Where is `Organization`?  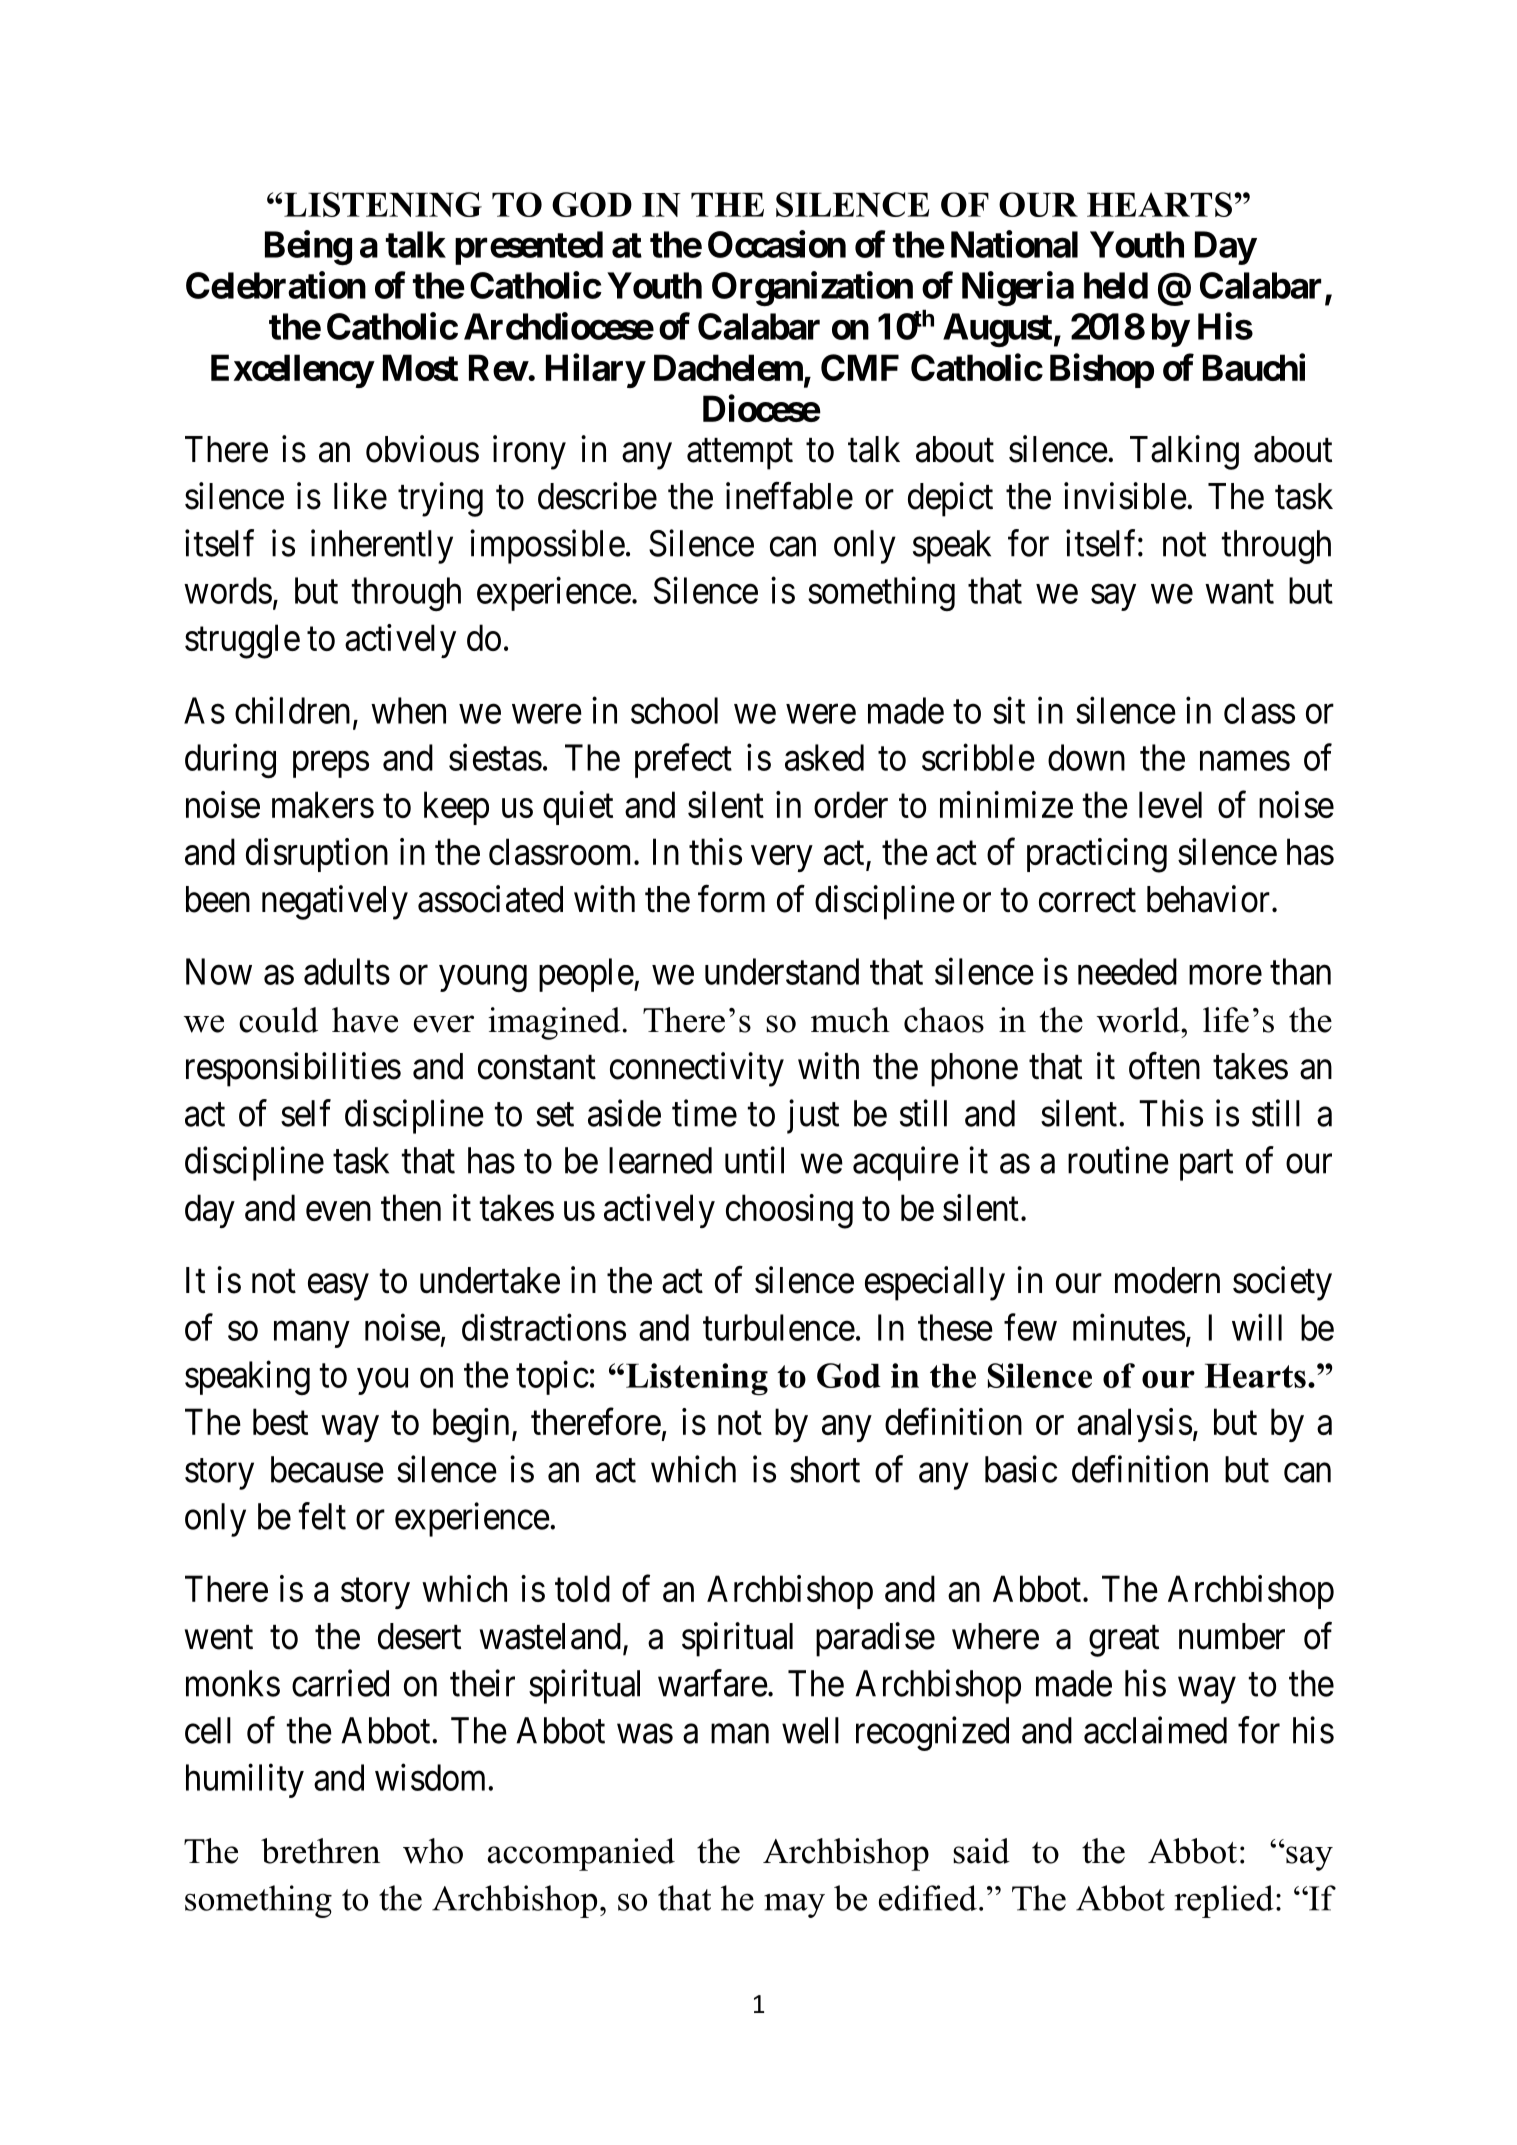 Organization is located at coordinates (812, 288).
